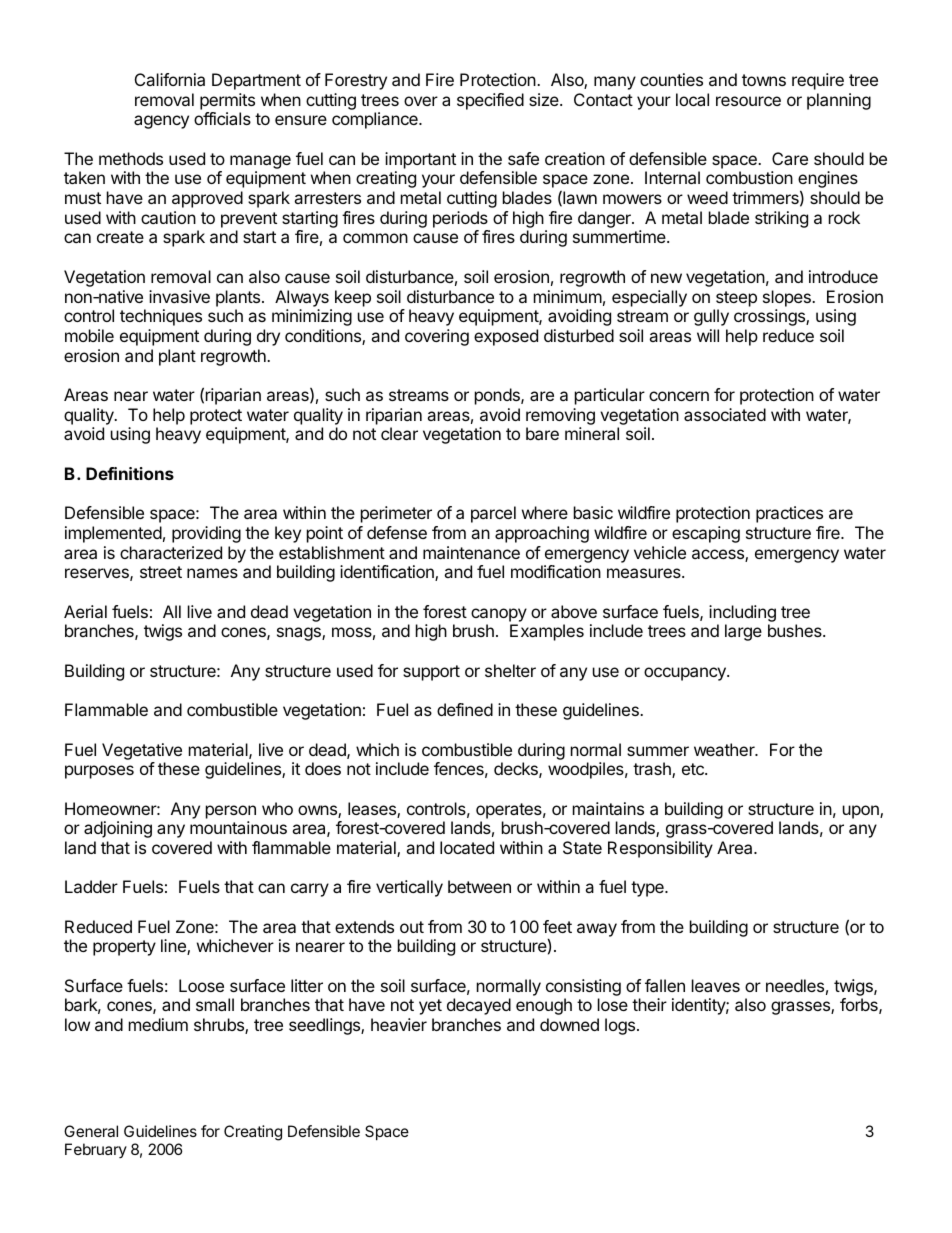 The width and height of the page is (952, 1233). What do you see at coordinates (399, 1024) in the page?
I see `heavier` at bounding box center [399, 1024].
